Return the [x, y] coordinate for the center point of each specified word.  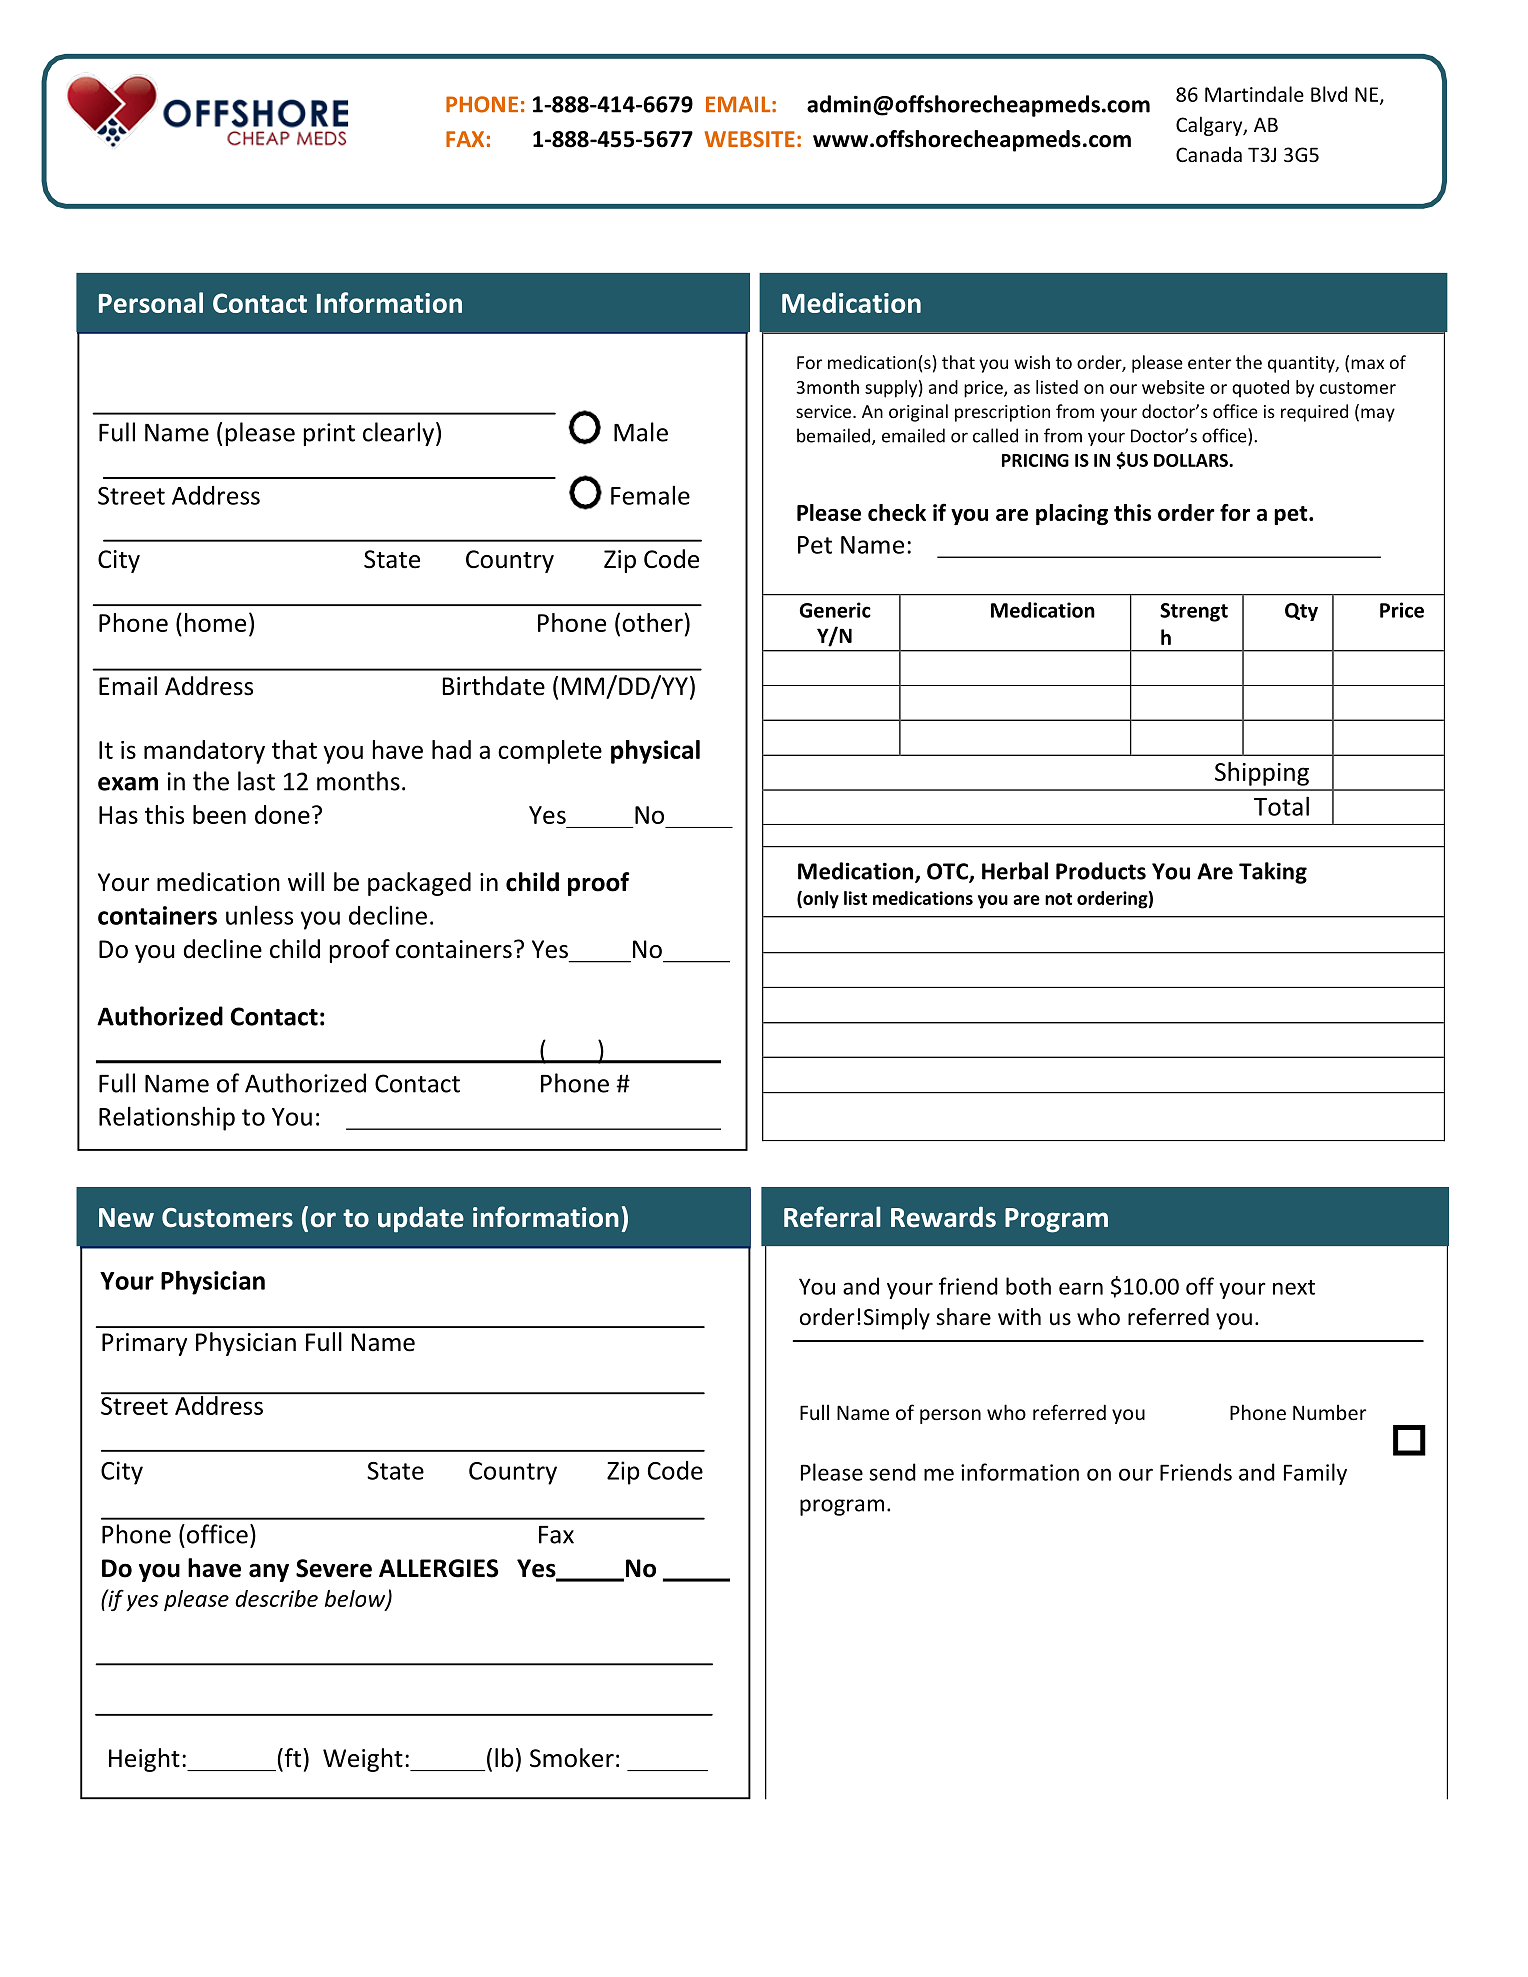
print [329, 434]
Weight [363, 1760]
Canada [1209, 154]
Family [1315, 1474]
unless [259, 915]
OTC [948, 872]
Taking [1273, 873]
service [825, 411]
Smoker [572, 1758]
